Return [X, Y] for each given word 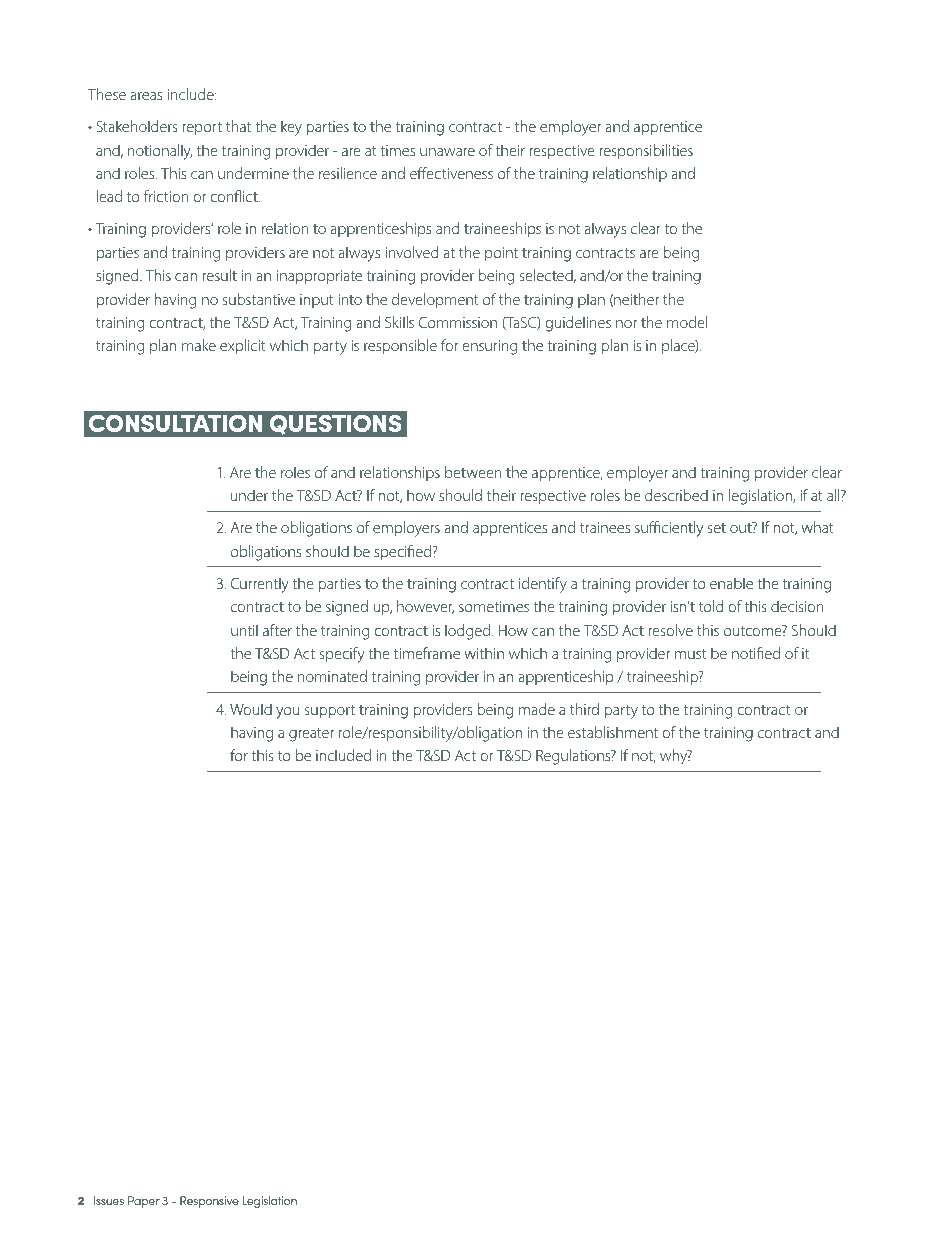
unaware [447, 152]
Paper [144, 1202]
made [537, 709]
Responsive [209, 1202]
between [473, 472]
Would [251, 709]
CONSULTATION [175, 423]
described [676, 495]
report [202, 128]
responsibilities [646, 151]
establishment [613, 732]
